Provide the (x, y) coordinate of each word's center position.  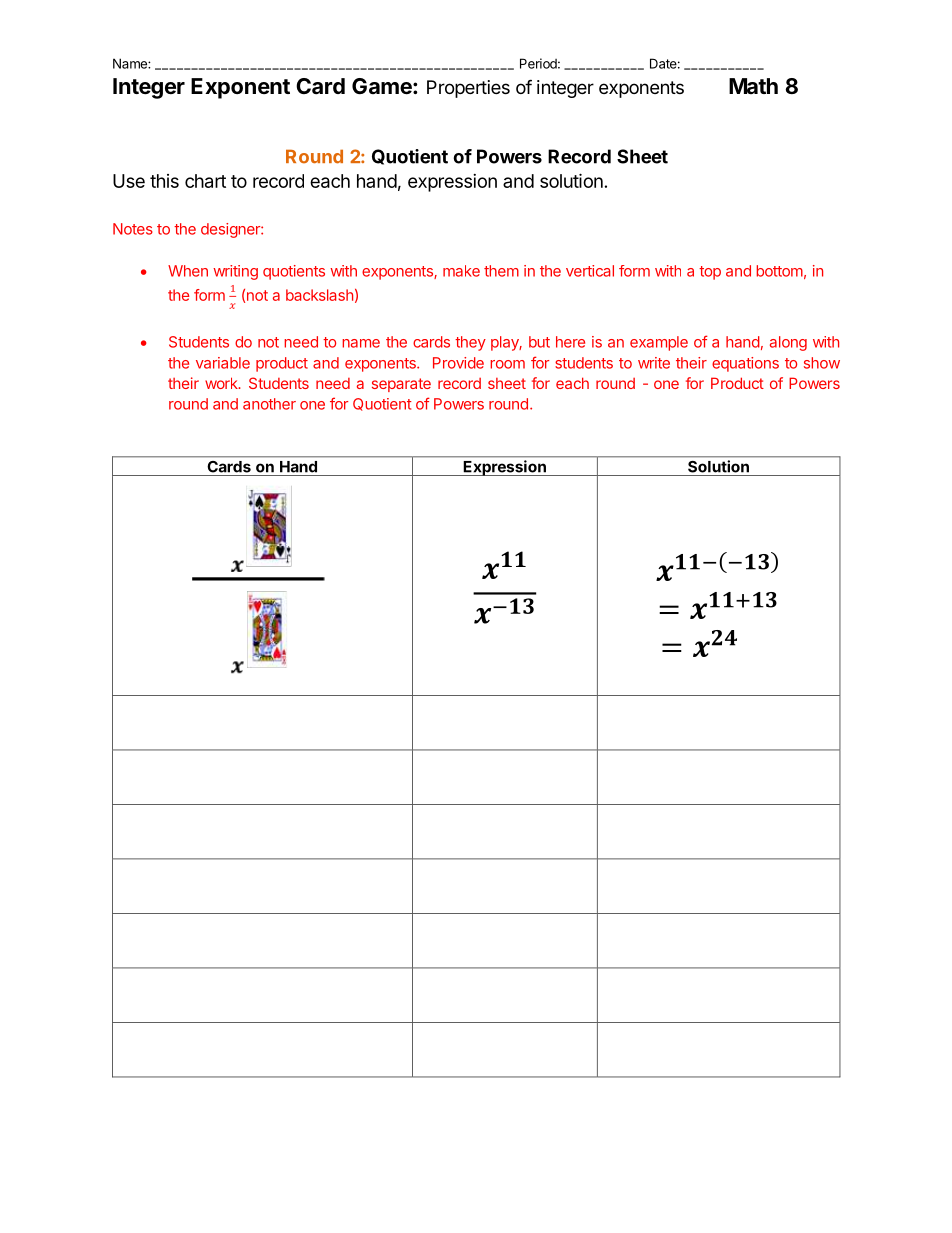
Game (383, 86)
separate (401, 385)
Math (753, 86)
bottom (779, 271)
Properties (468, 89)
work (222, 383)
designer (231, 230)
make (461, 271)
